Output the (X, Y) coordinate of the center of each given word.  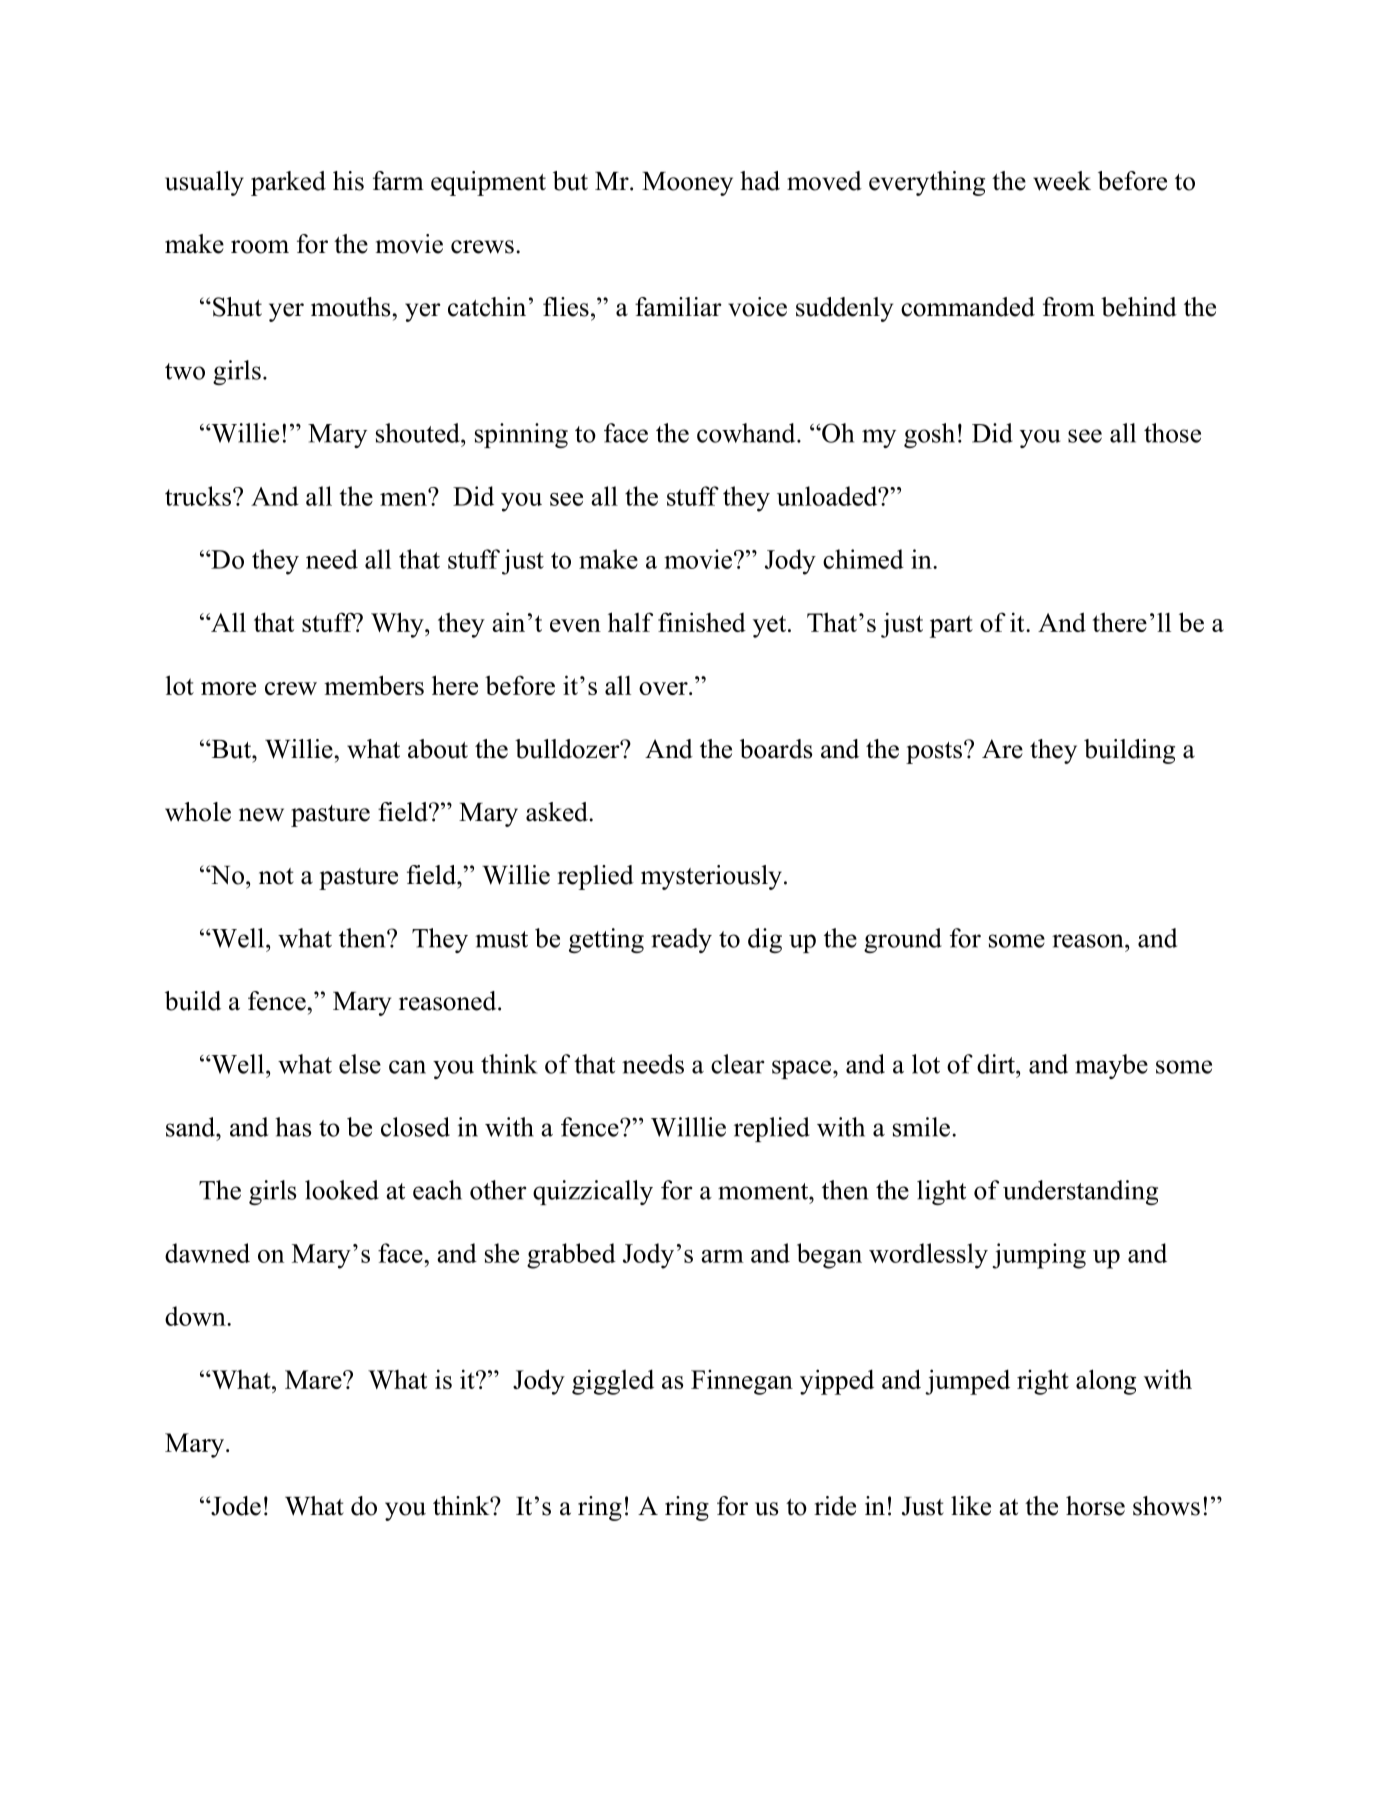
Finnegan (742, 1382)
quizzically (593, 1192)
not (276, 876)
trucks (198, 496)
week (1062, 181)
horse (1095, 1506)
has (293, 1127)
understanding (1080, 1192)
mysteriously (711, 877)
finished (702, 622)
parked (288, 183)
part (951, 626)
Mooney (687, 184)
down (196, 1316)
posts (934, 753)
